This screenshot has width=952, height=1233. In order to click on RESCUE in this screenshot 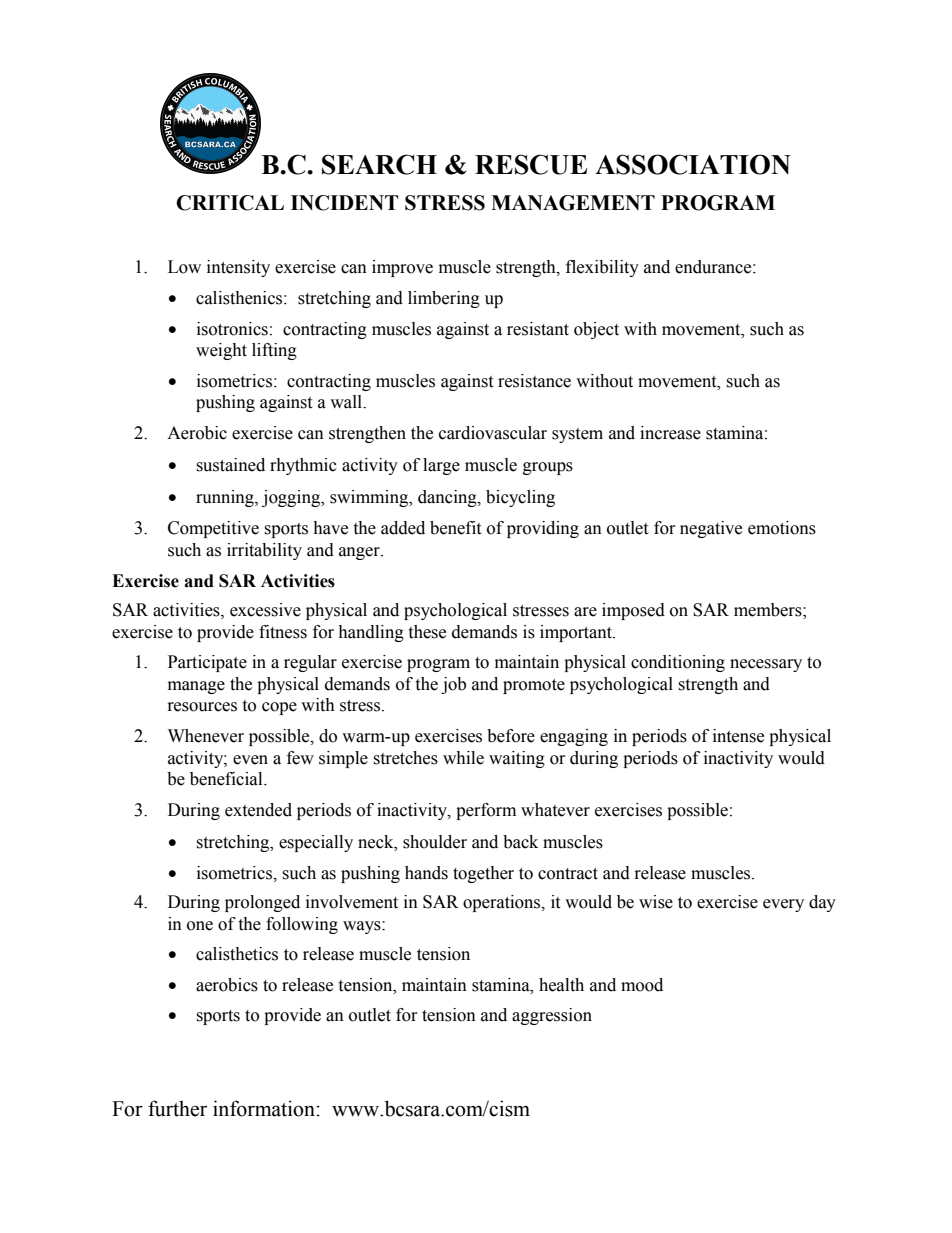, I will do `click(531, 164)`.
